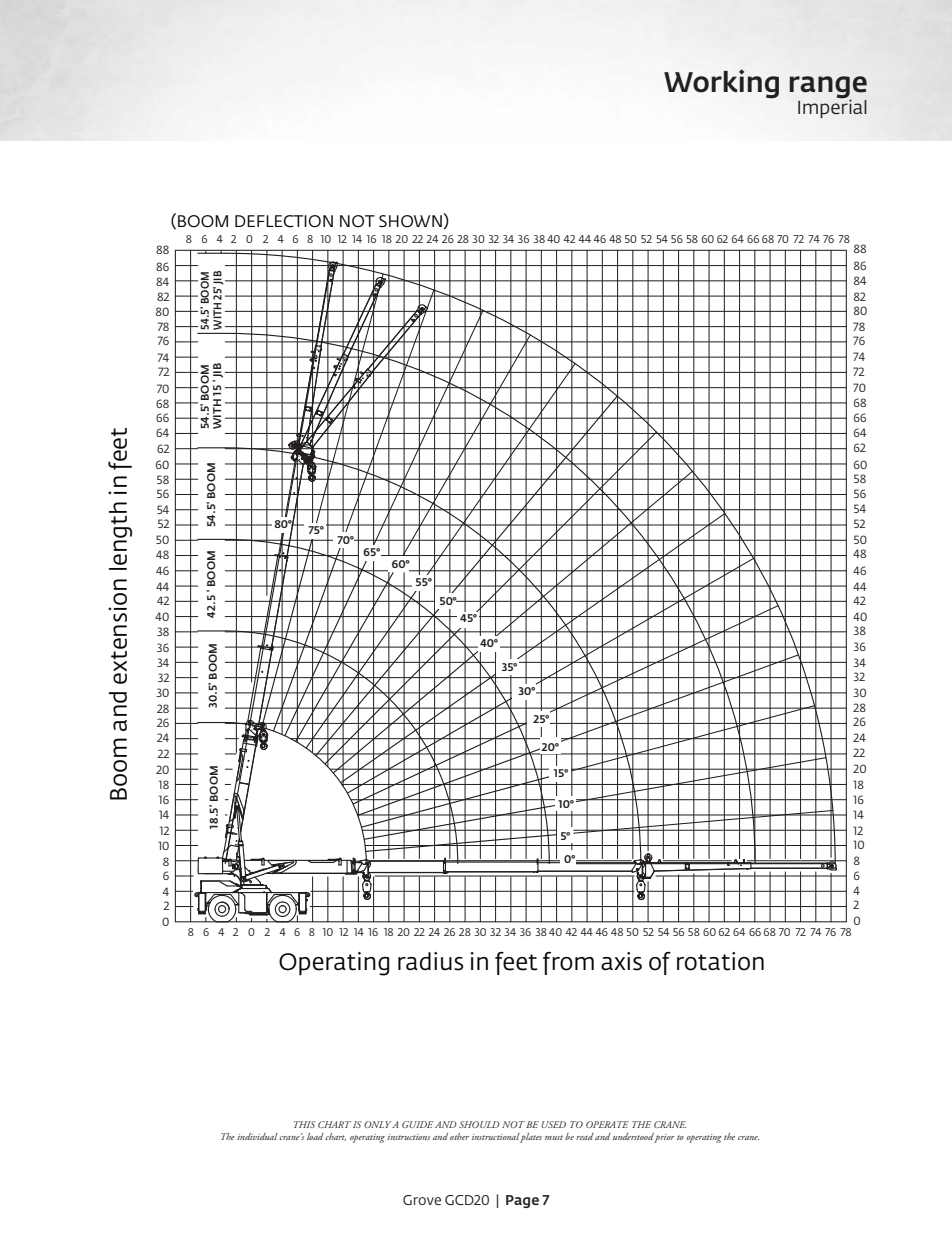 The height and width of the screenshot is (1233, 952). Describe the element at coordinates (720, 961) in the screenshot. I see `rotation` at that location.
